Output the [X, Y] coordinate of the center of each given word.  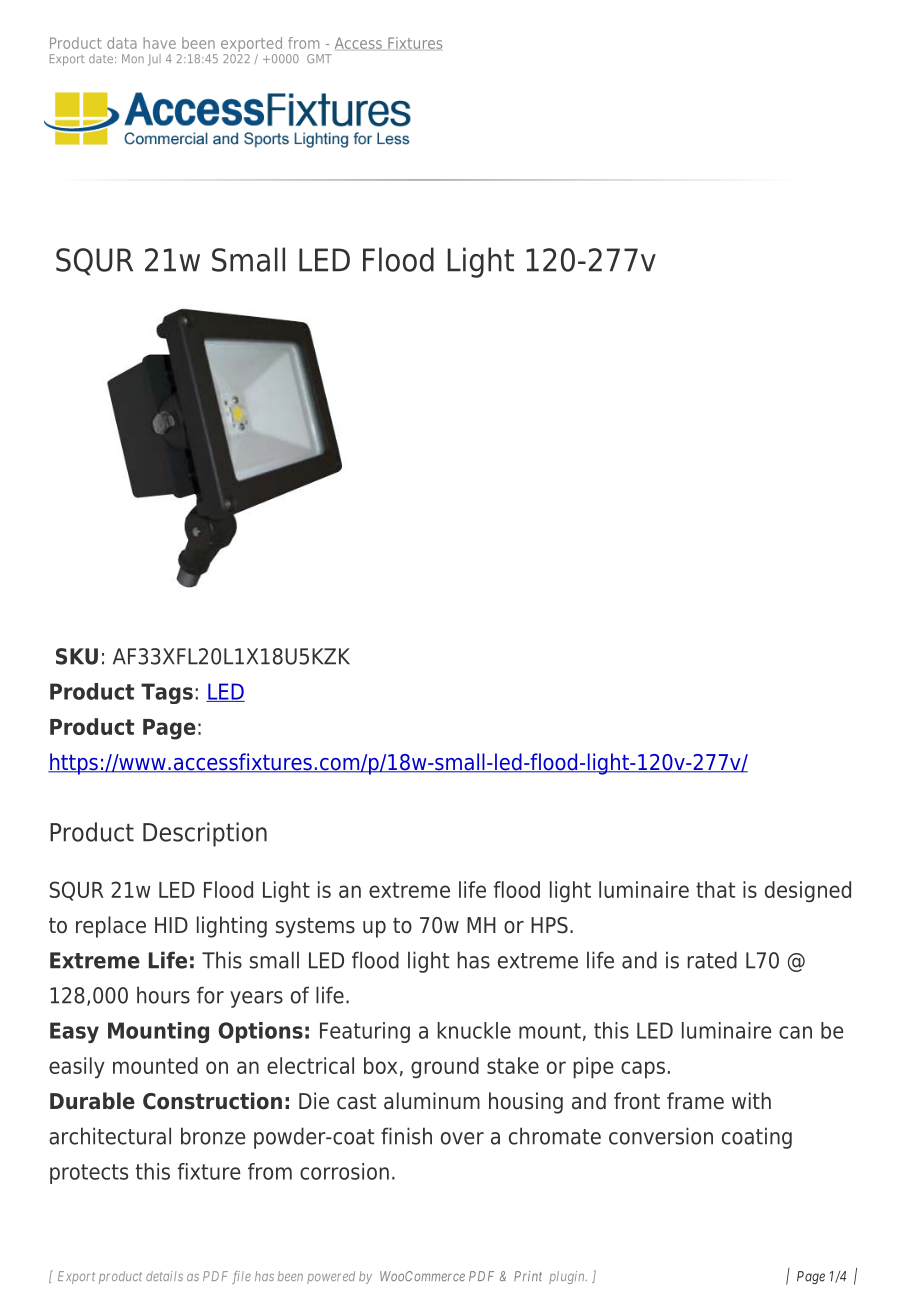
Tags [167, 693]
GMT [319, 58]
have [159, 43]
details [164, 1276]
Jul [154, 60]
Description [205, 834]
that [715, 889]
